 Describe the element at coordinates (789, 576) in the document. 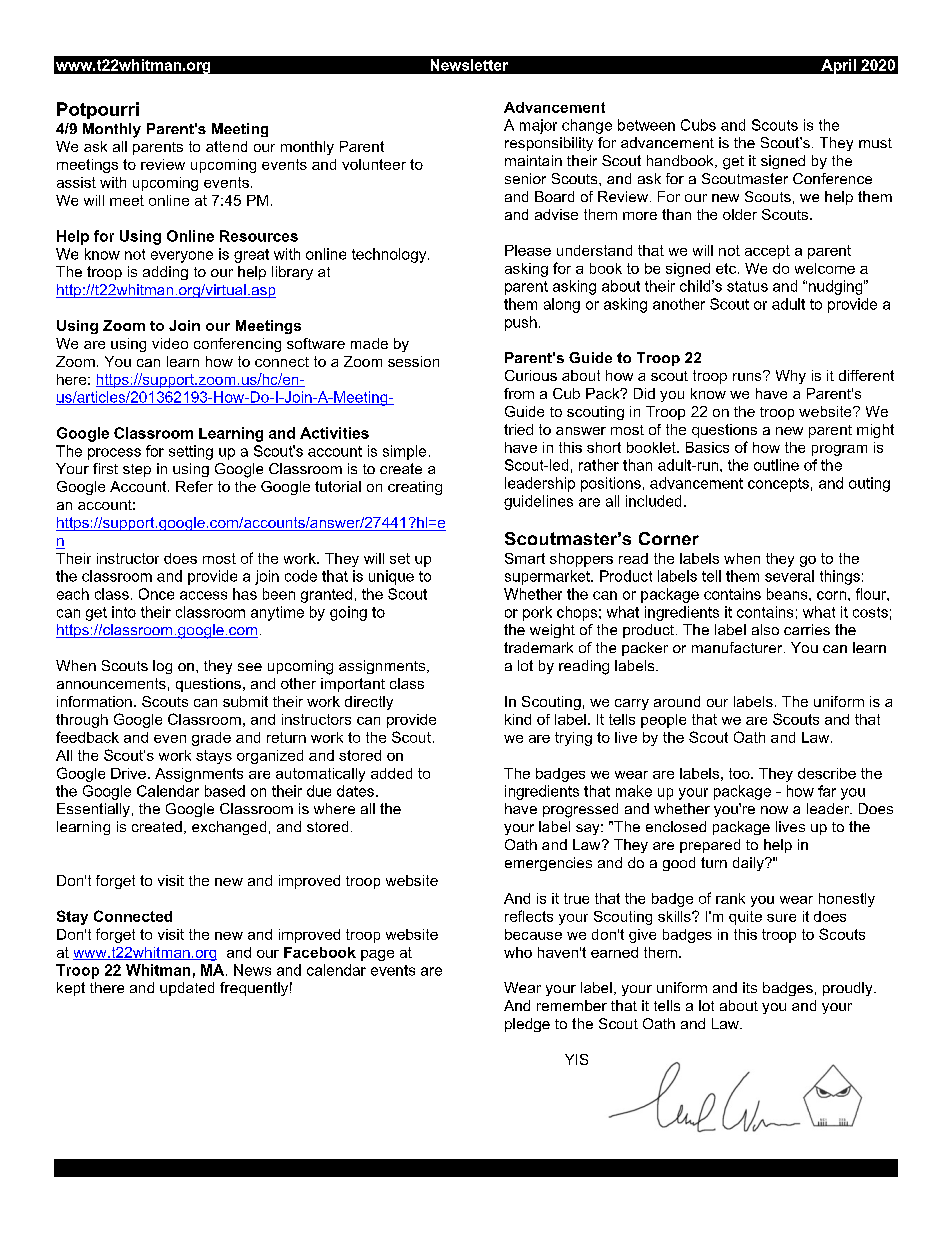

I see `several` at that location.
